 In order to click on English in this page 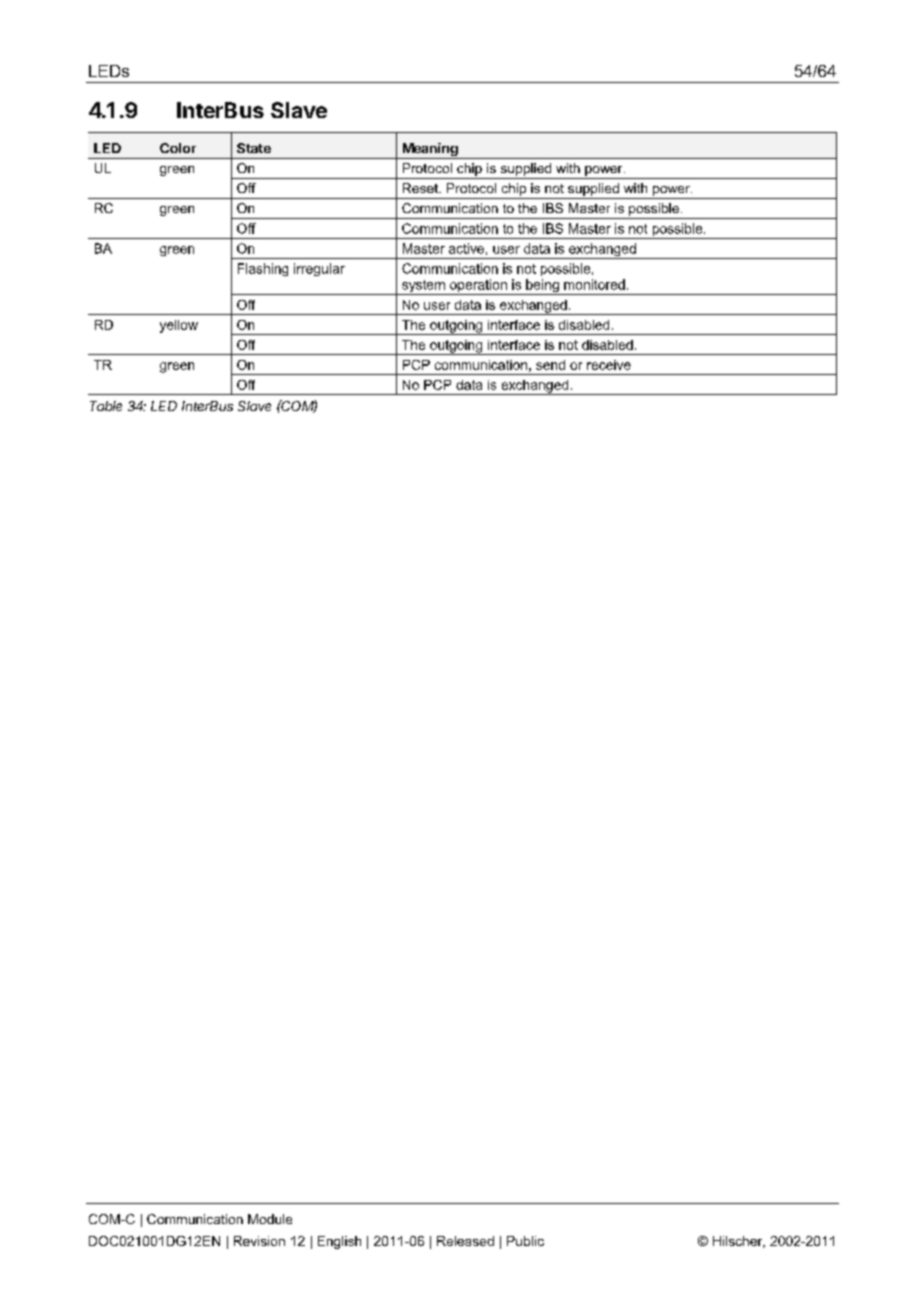, I will do `click(339, 1242)`.
